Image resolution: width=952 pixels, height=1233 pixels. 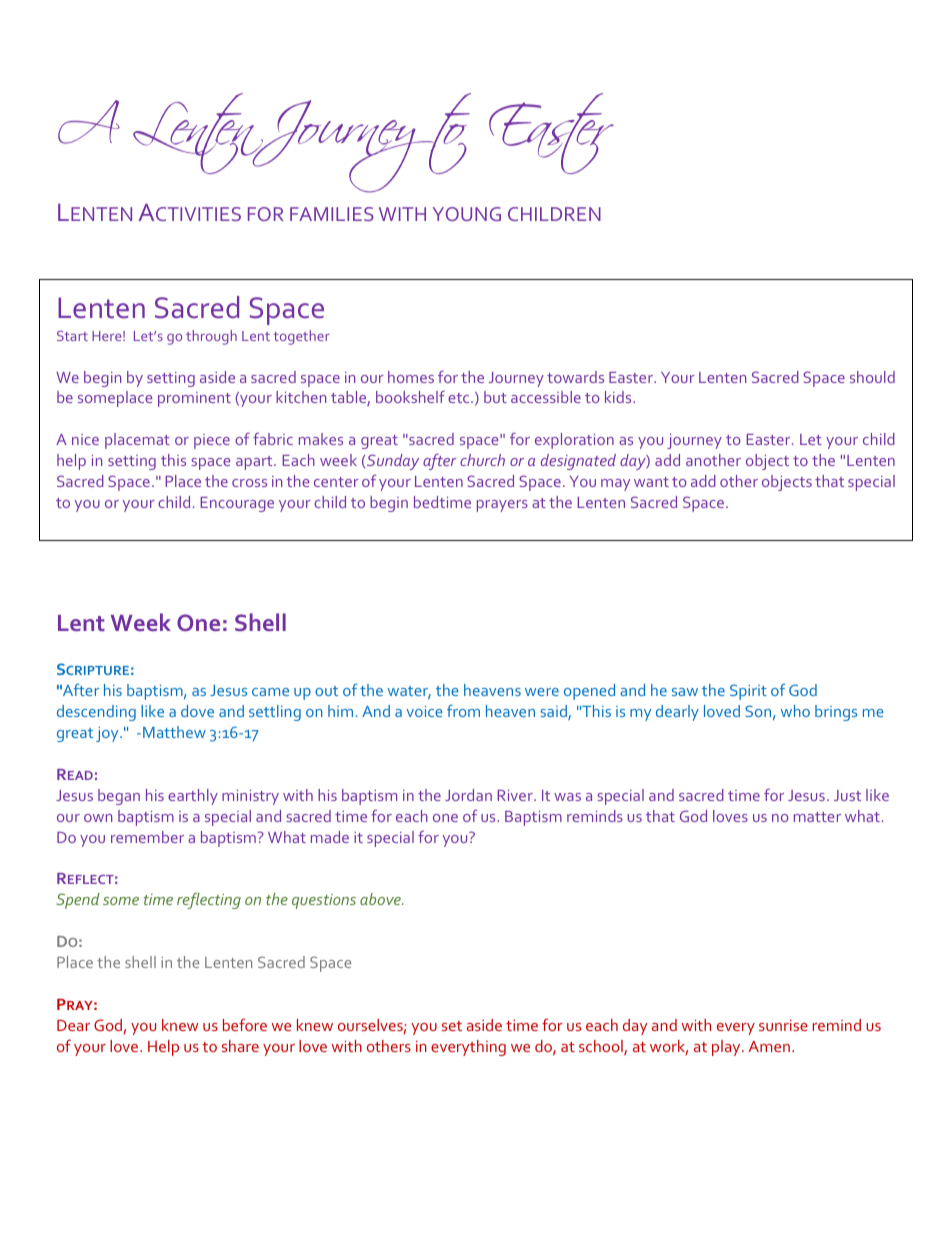 What do you see at coordinates (467, 214) in the image?
I see `YOUNG` at bounding box center [467, 214].
